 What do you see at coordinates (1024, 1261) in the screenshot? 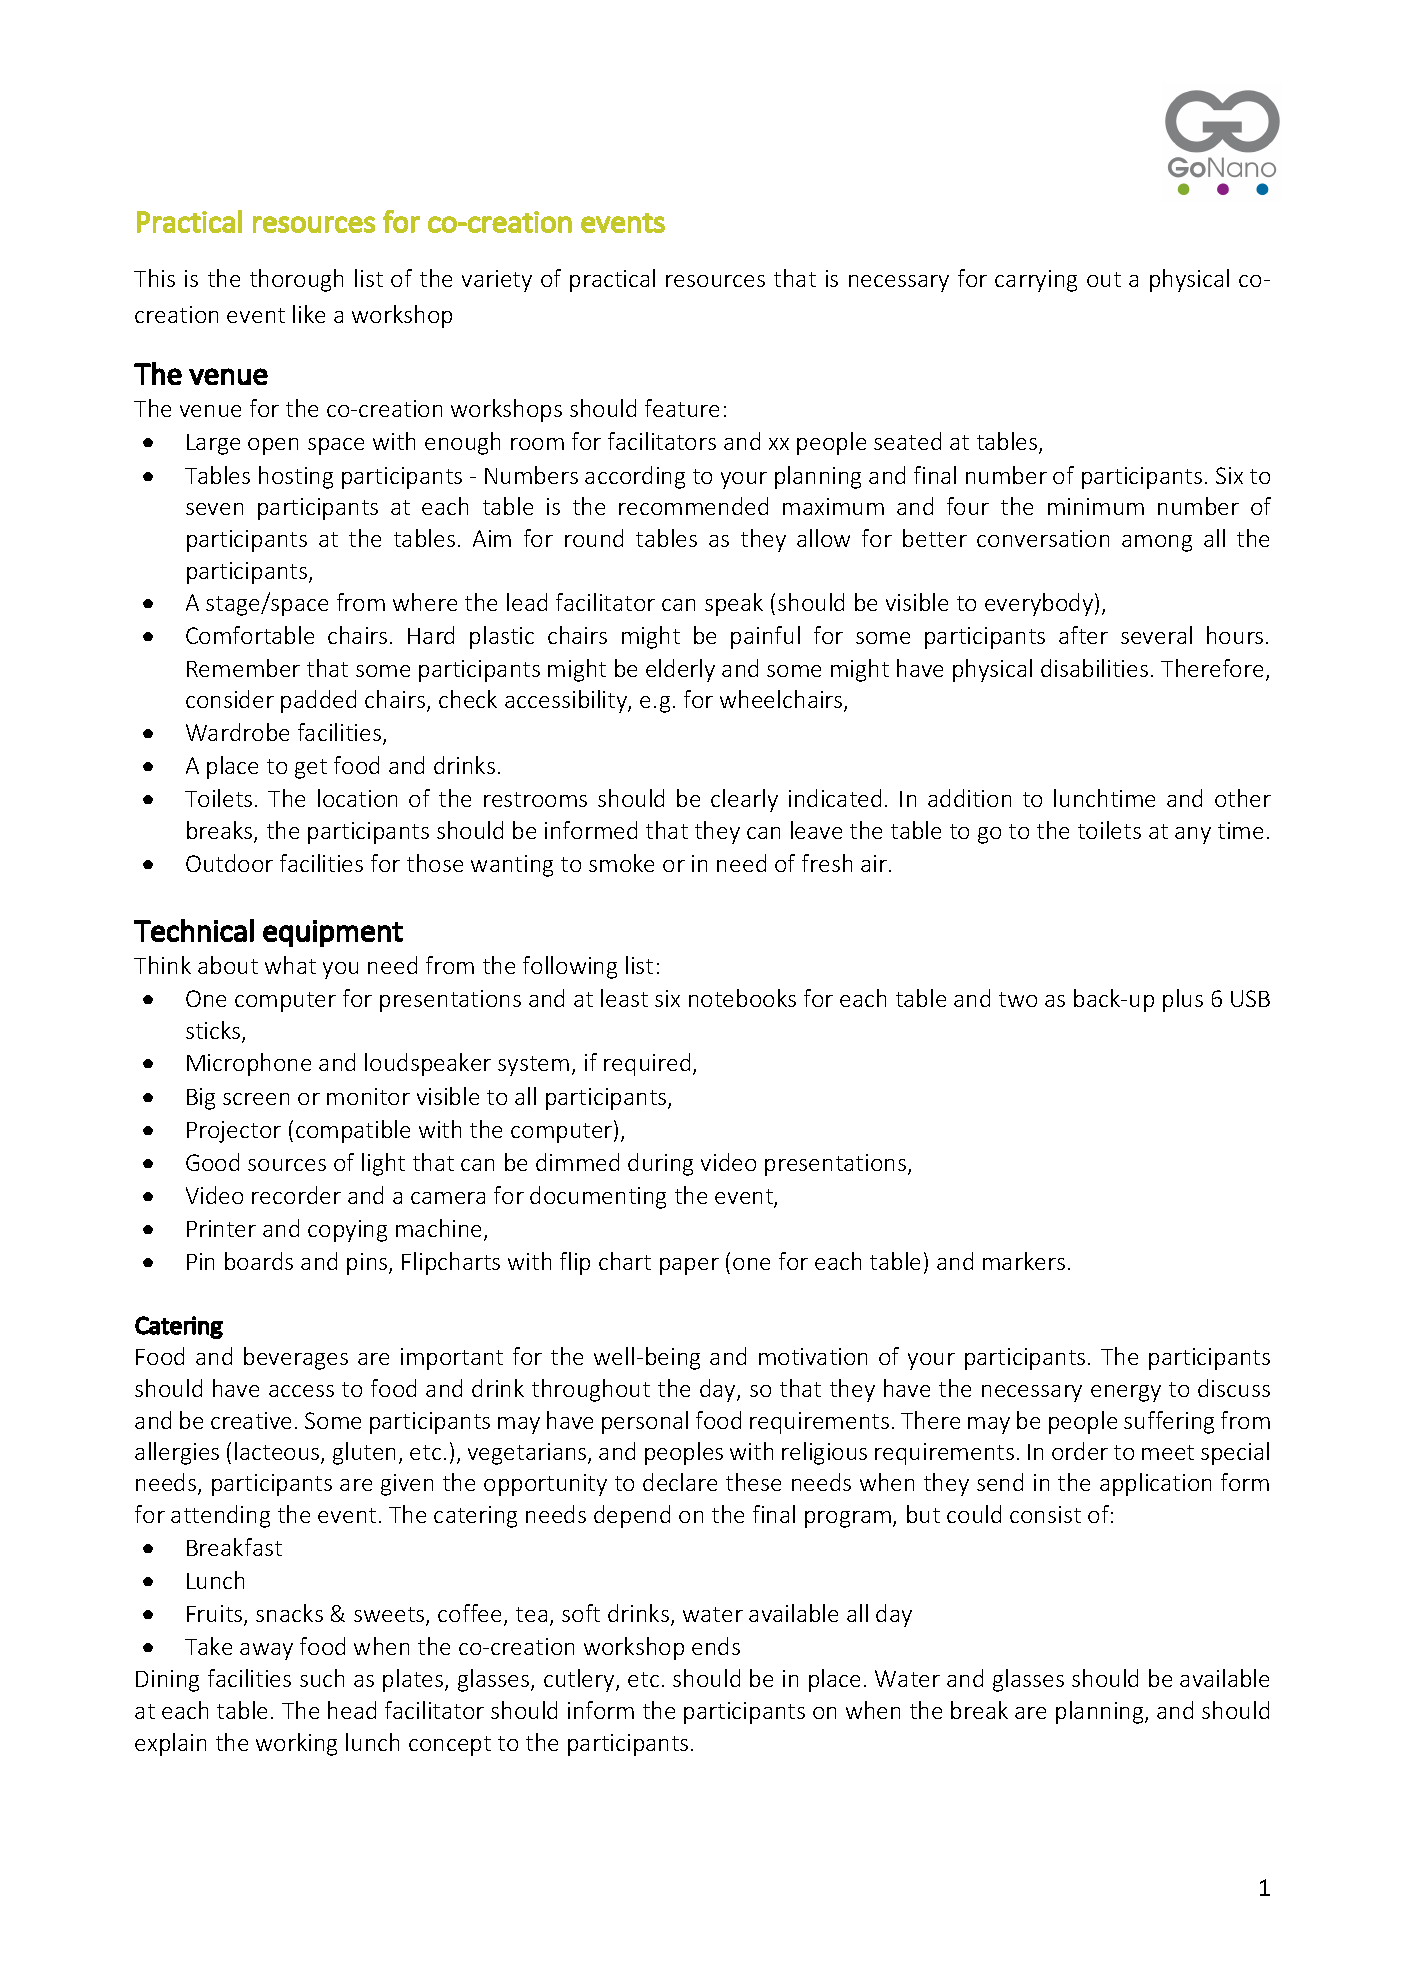
I see `markers` at bounding box center [1024, 1261].
